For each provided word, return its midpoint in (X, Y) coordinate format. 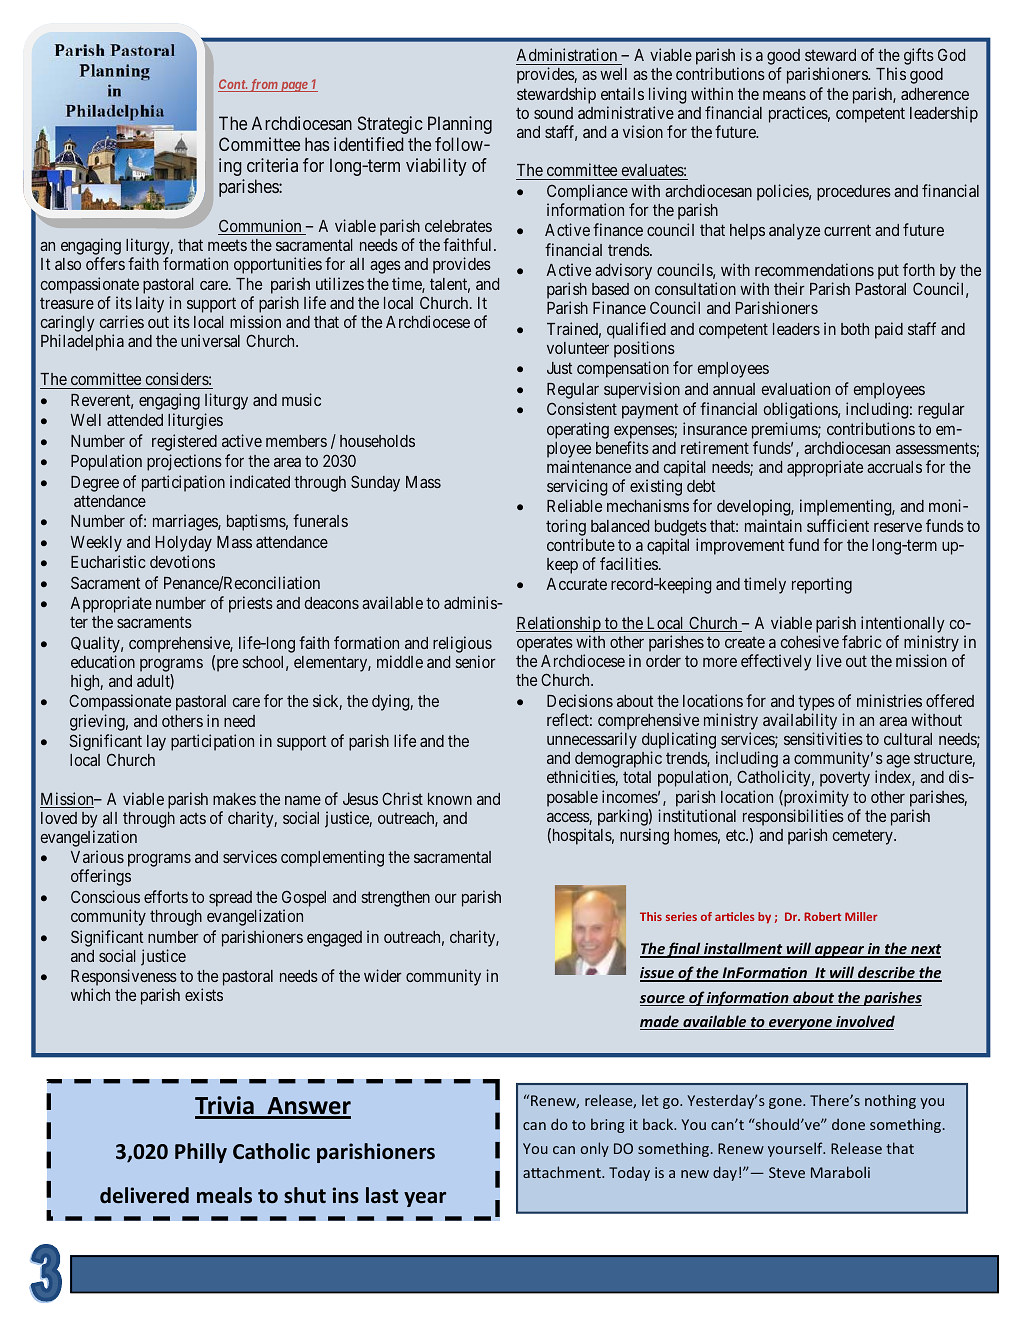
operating (578, 430)
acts (193, 818)
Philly (201, 1153)
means (784, 95)
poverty (845, 779)
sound (553, 113)
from (263, 85)
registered (184, 442)
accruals (894, 467)
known (450, 799)
